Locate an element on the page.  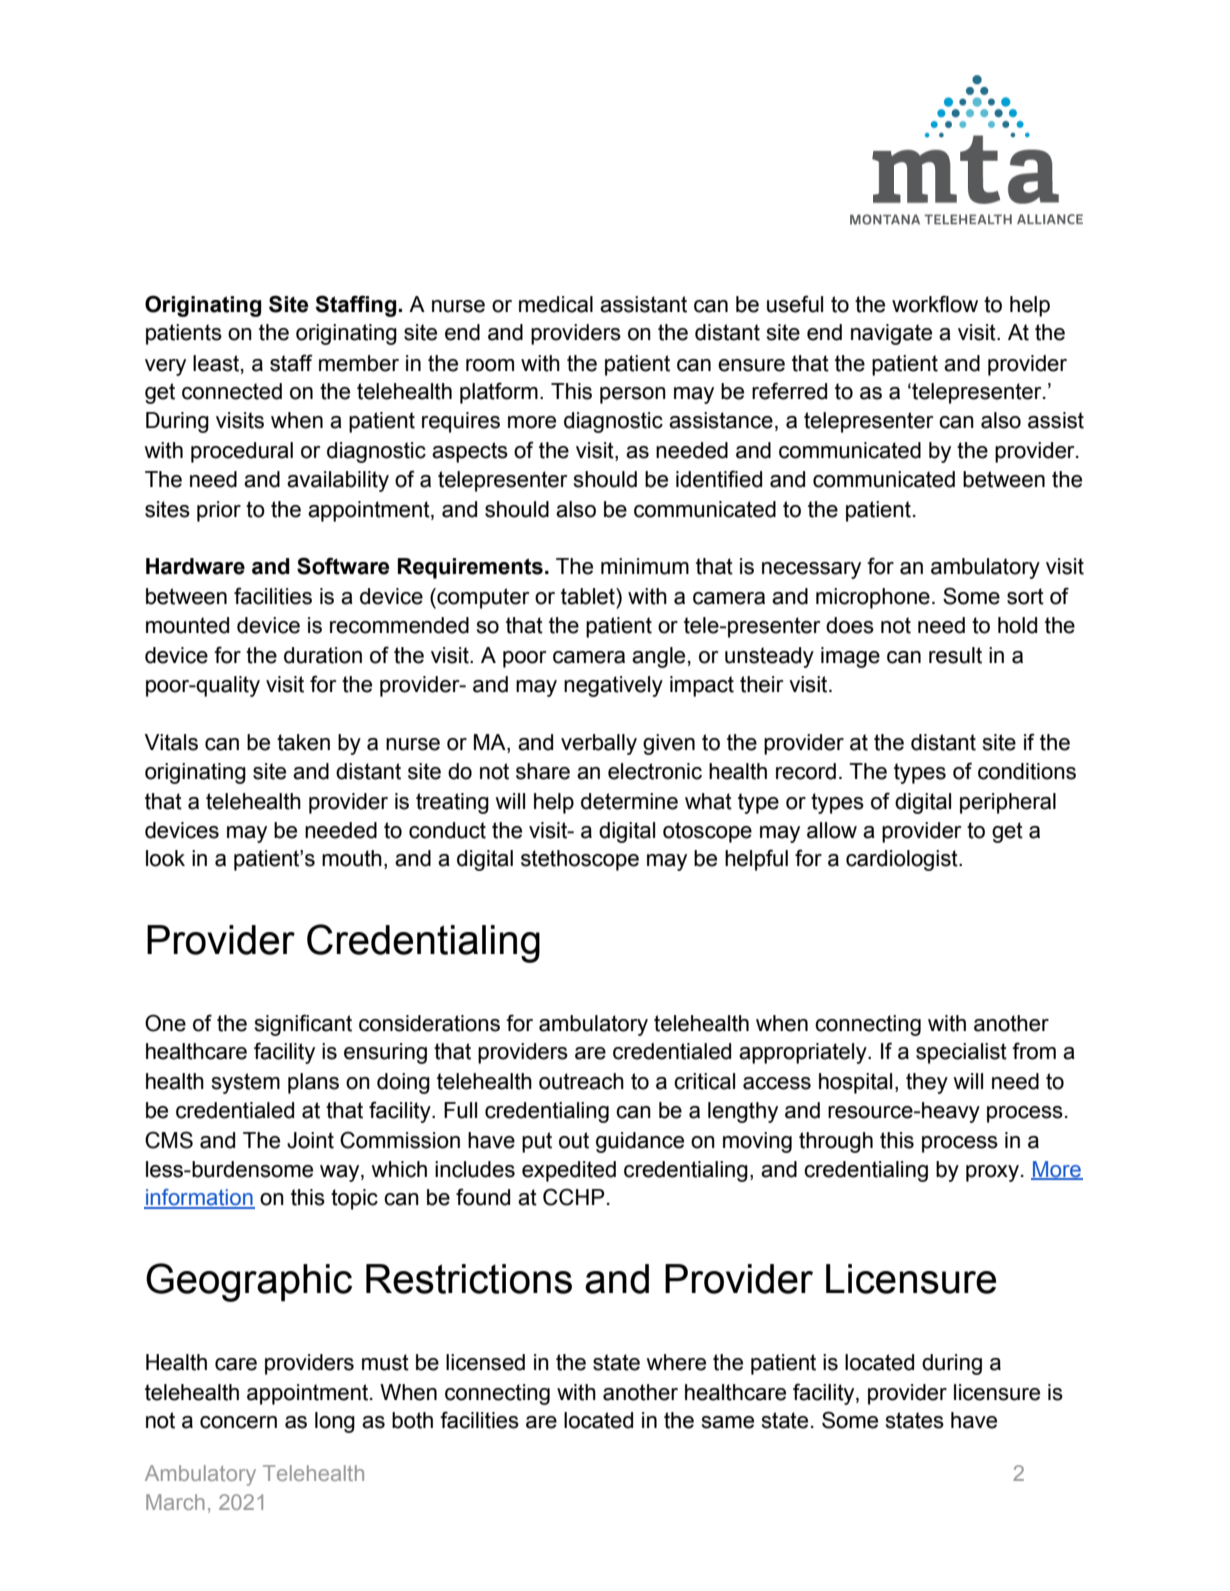
navigate is located at coordinates (891, 334).
